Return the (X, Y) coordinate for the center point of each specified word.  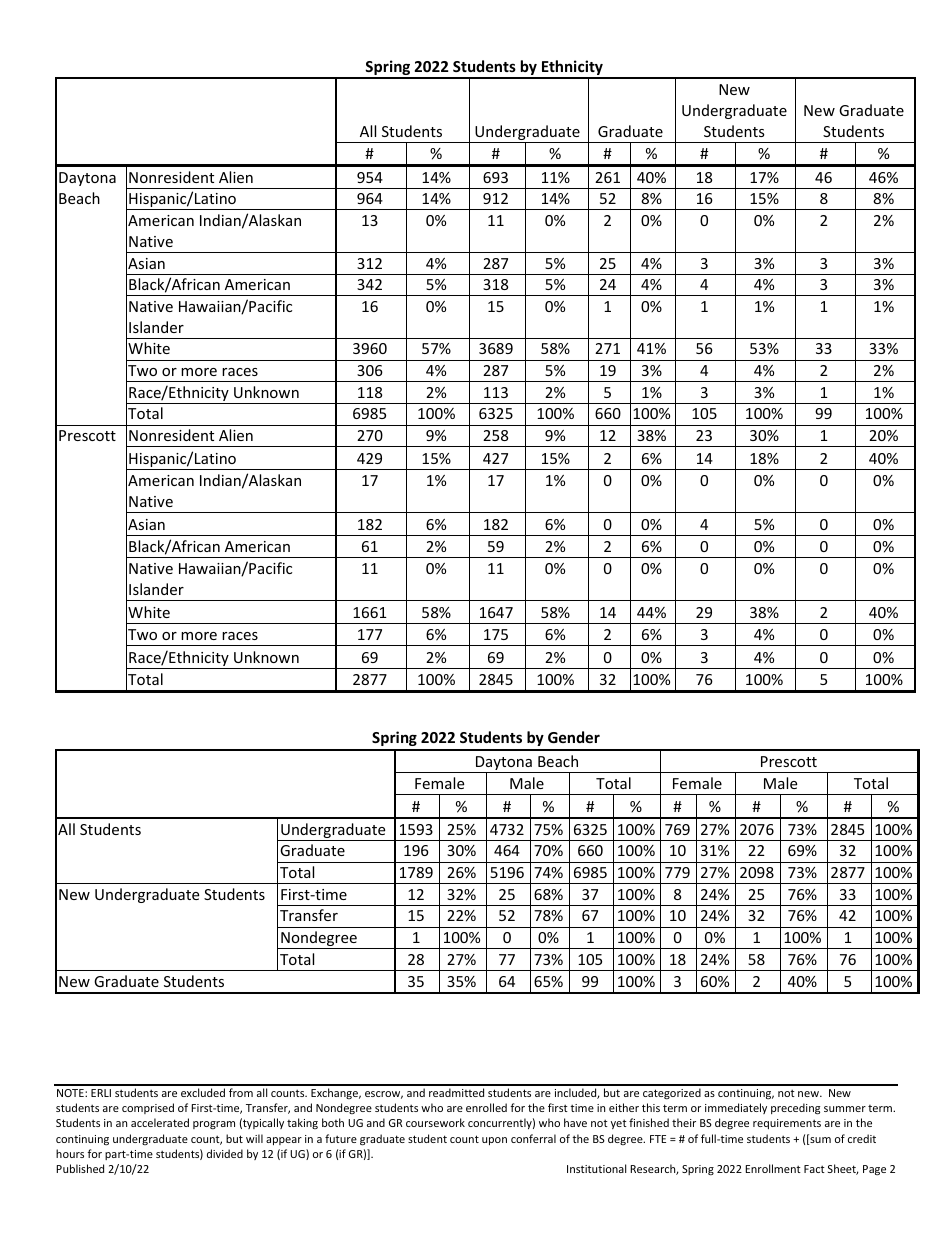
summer (845, 1109)
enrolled (486, 1107)
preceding (795, 1109)
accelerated (160, 1122)
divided (225, 1153)
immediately (736, 1108)
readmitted (456, 1092)
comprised (148, 1108)
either (624, 1107)
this (651, 1107)
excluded (203, 1092)
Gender (574, 737)
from (241, 1092)
